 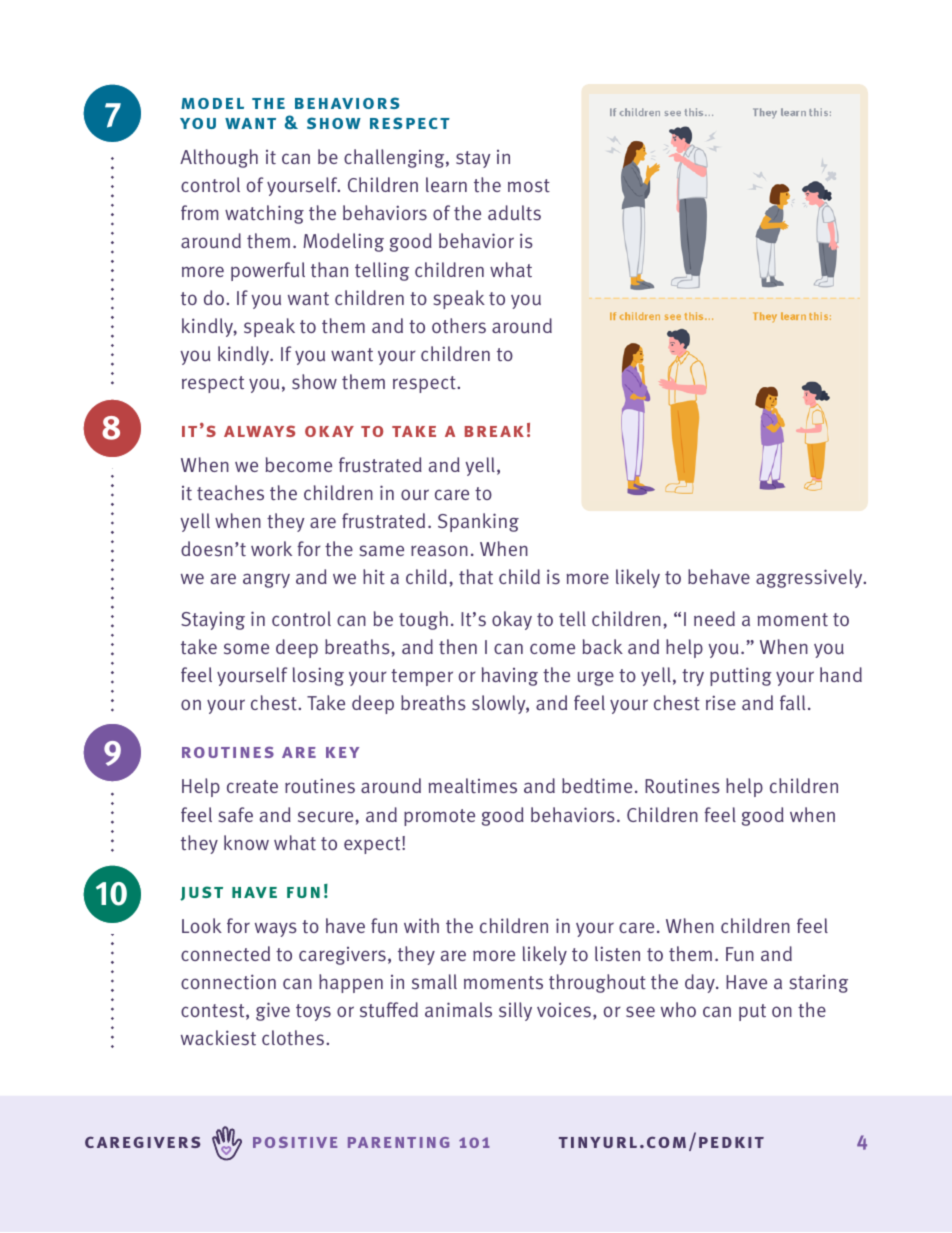 I want to click on parenting, so click(x=398, y=1142).
